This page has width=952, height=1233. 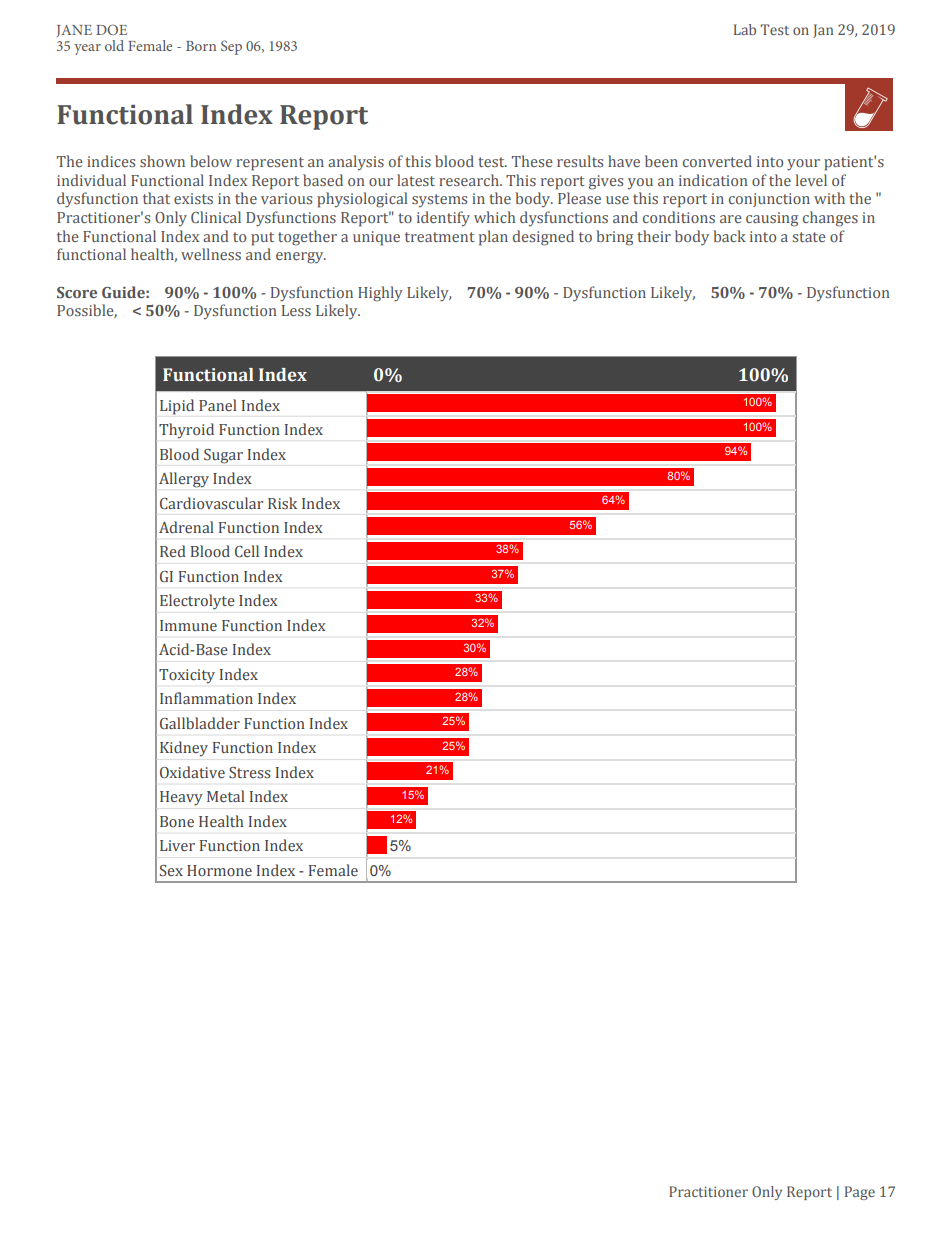 What do you see at coordinates (181, 798) in the page?
I see `Heavy` at bounding box center [181, 798].
